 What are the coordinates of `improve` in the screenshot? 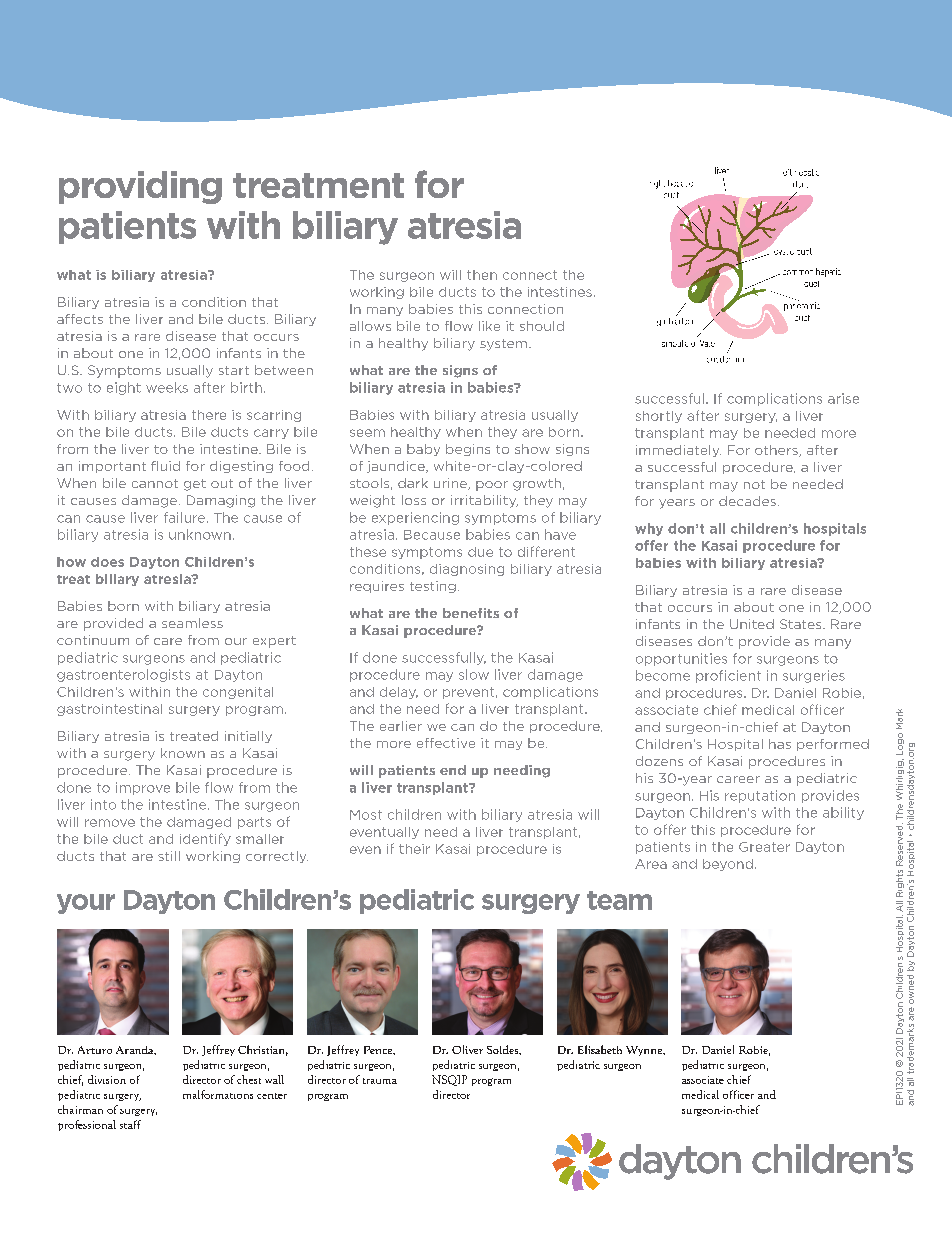 It's located at (143, 788).
